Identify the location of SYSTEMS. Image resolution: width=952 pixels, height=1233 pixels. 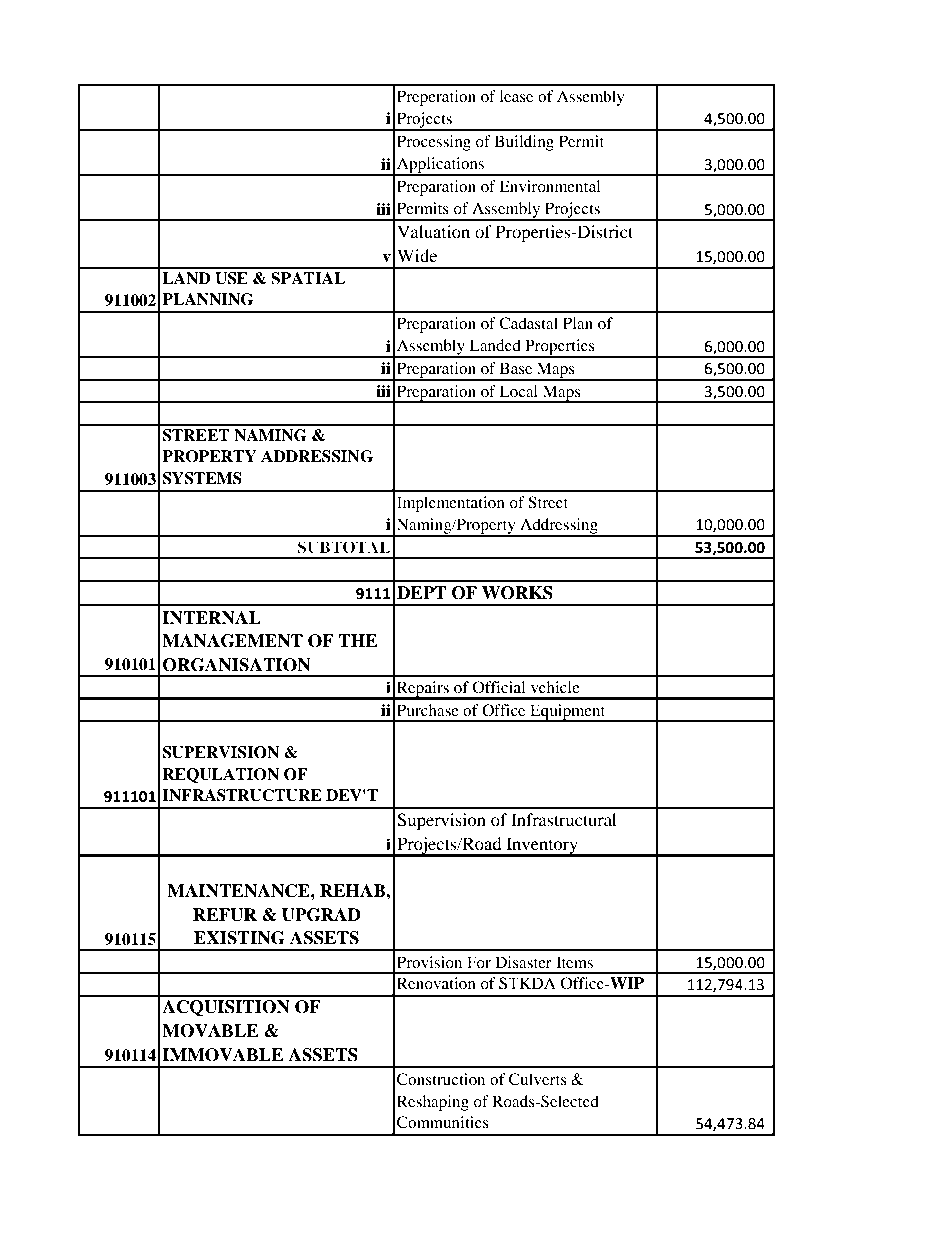
(202, 478).
